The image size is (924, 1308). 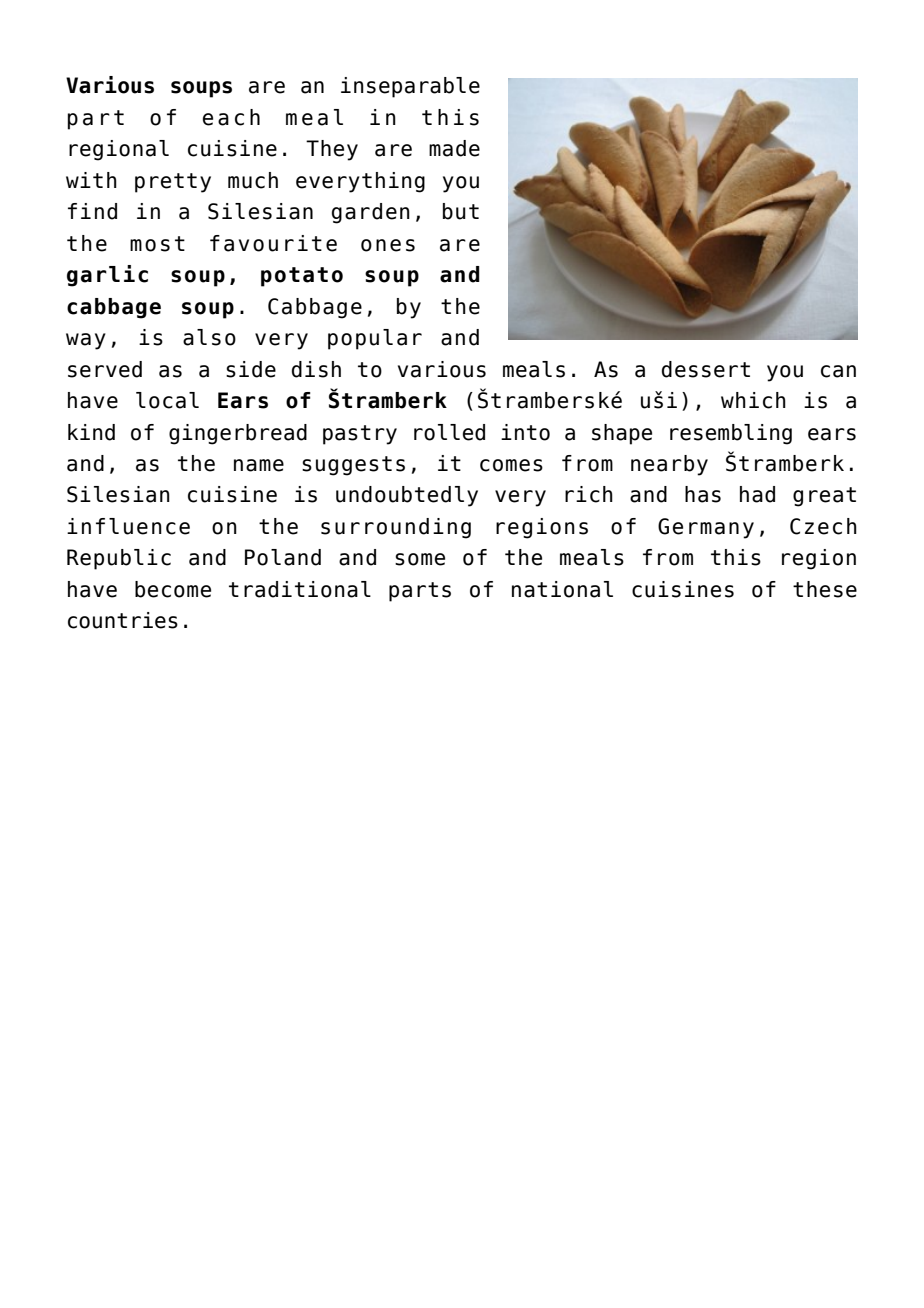 What do you see at coordinates (173, 589) in the screenshot?
I see `become` at bounding box center [173, 589].
